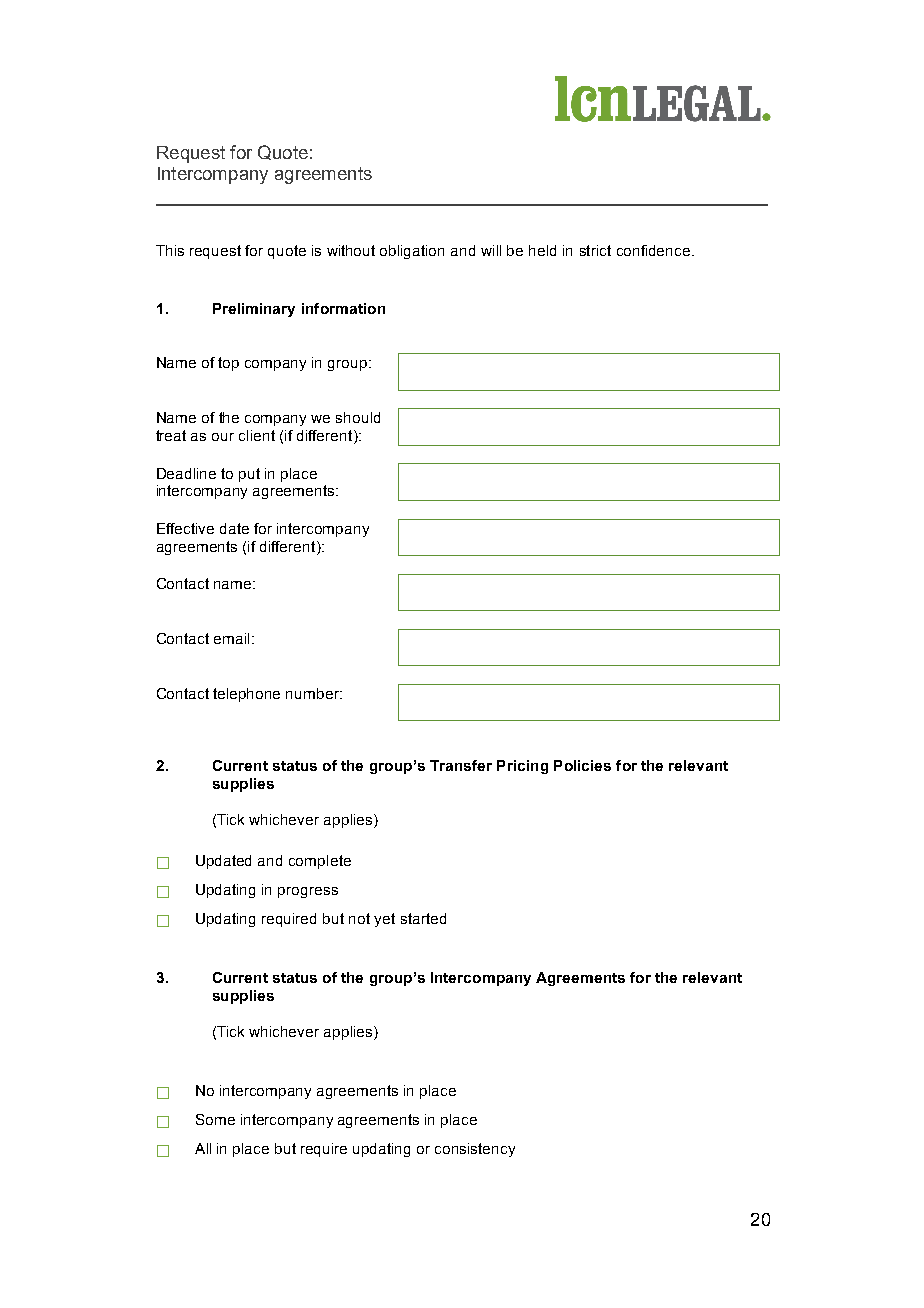 The height and width of the screenshot is (1308, 924). Describe the element at coordinates (254, 310) in the screenshot. I see `Preliminary` at that location.
